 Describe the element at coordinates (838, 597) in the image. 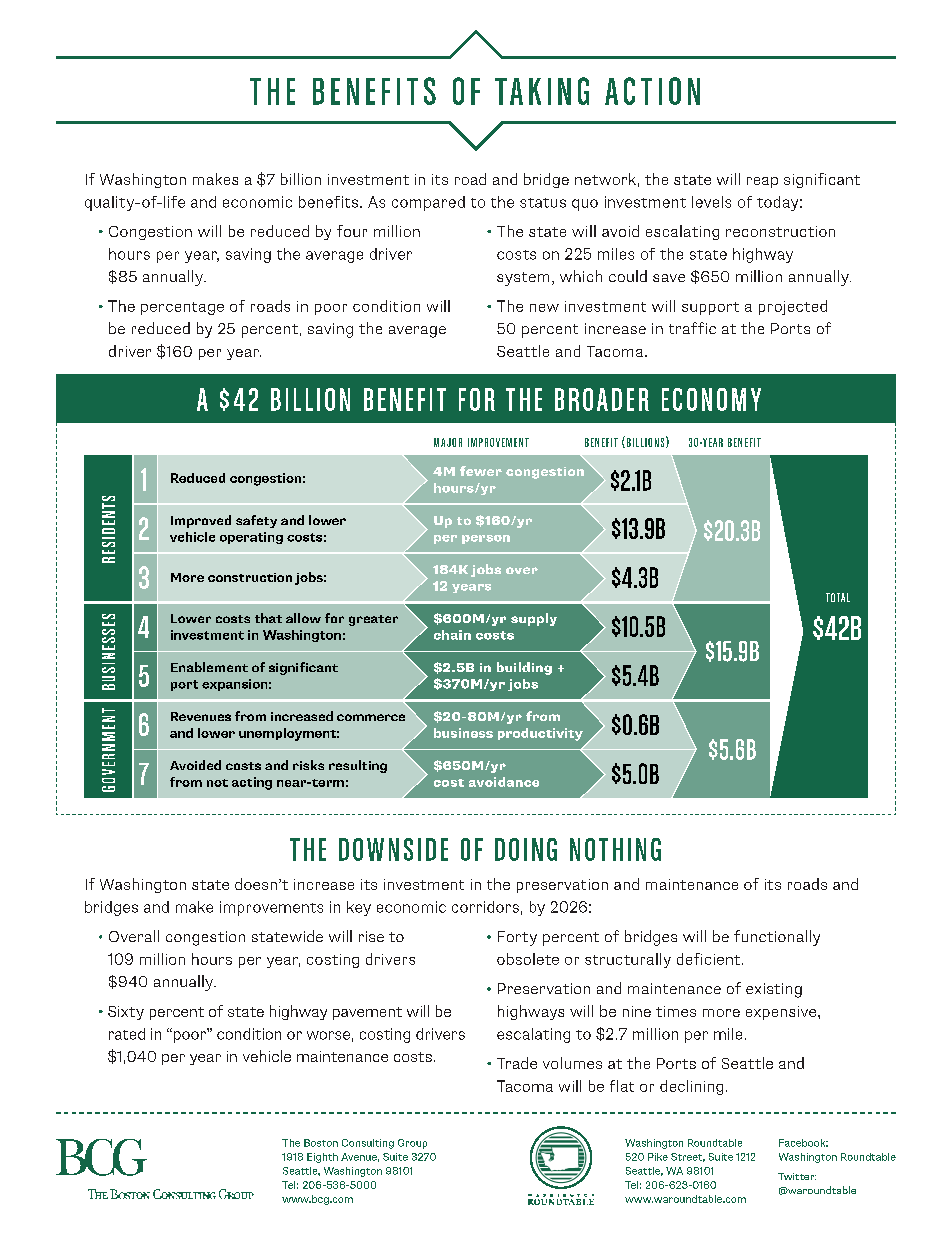

I see `TOTAL` at that location.
